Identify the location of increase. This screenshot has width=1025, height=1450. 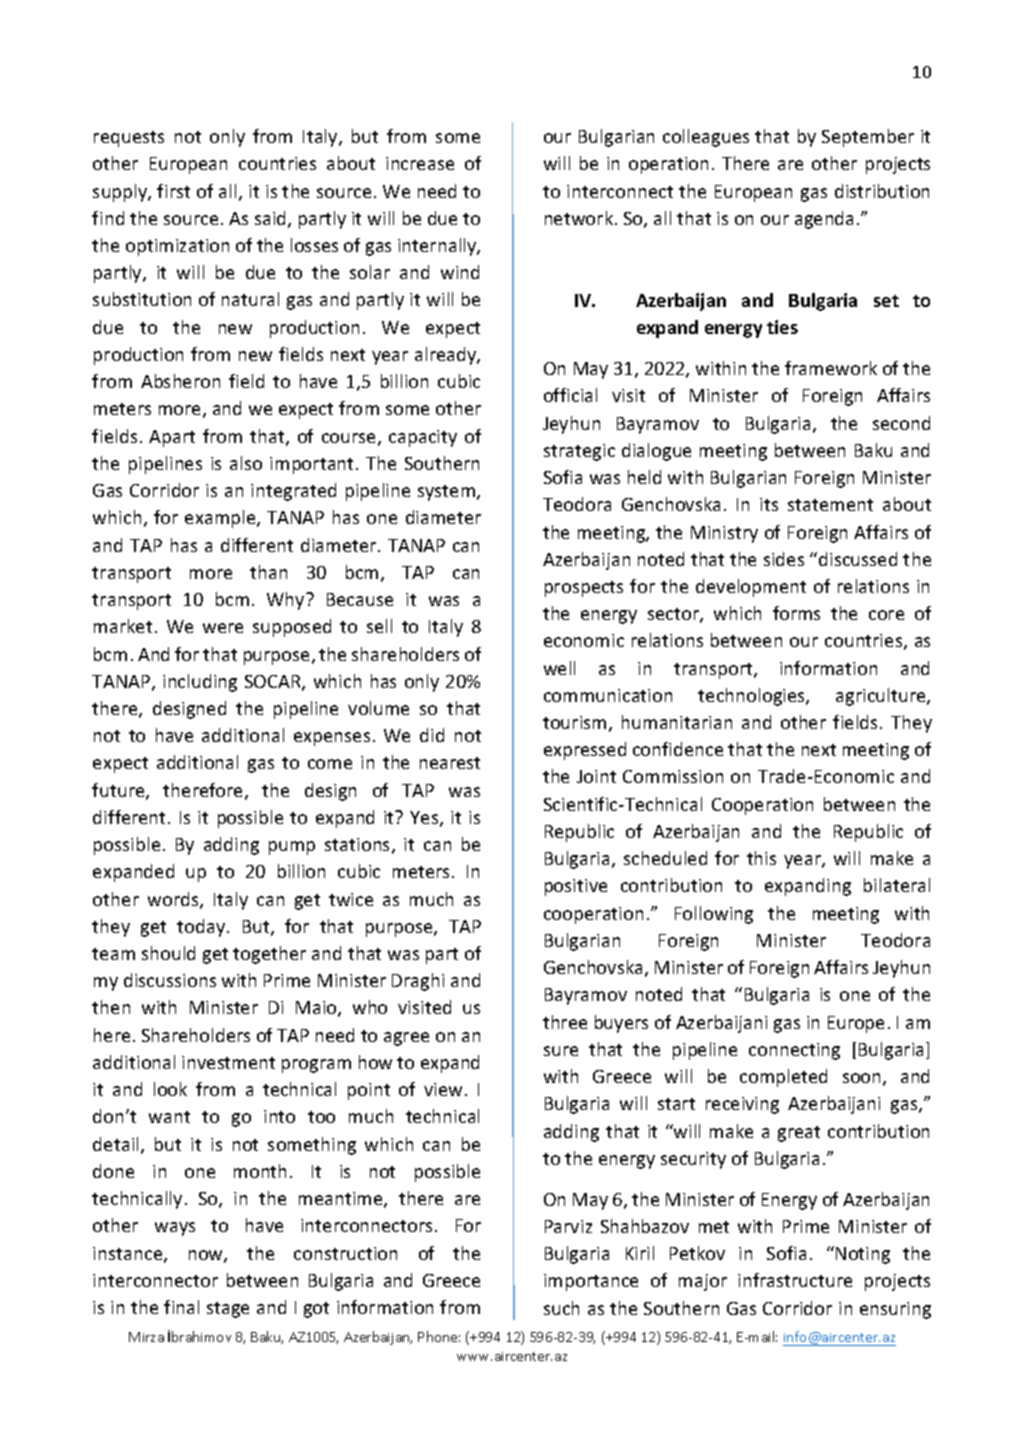
(420, 163).
